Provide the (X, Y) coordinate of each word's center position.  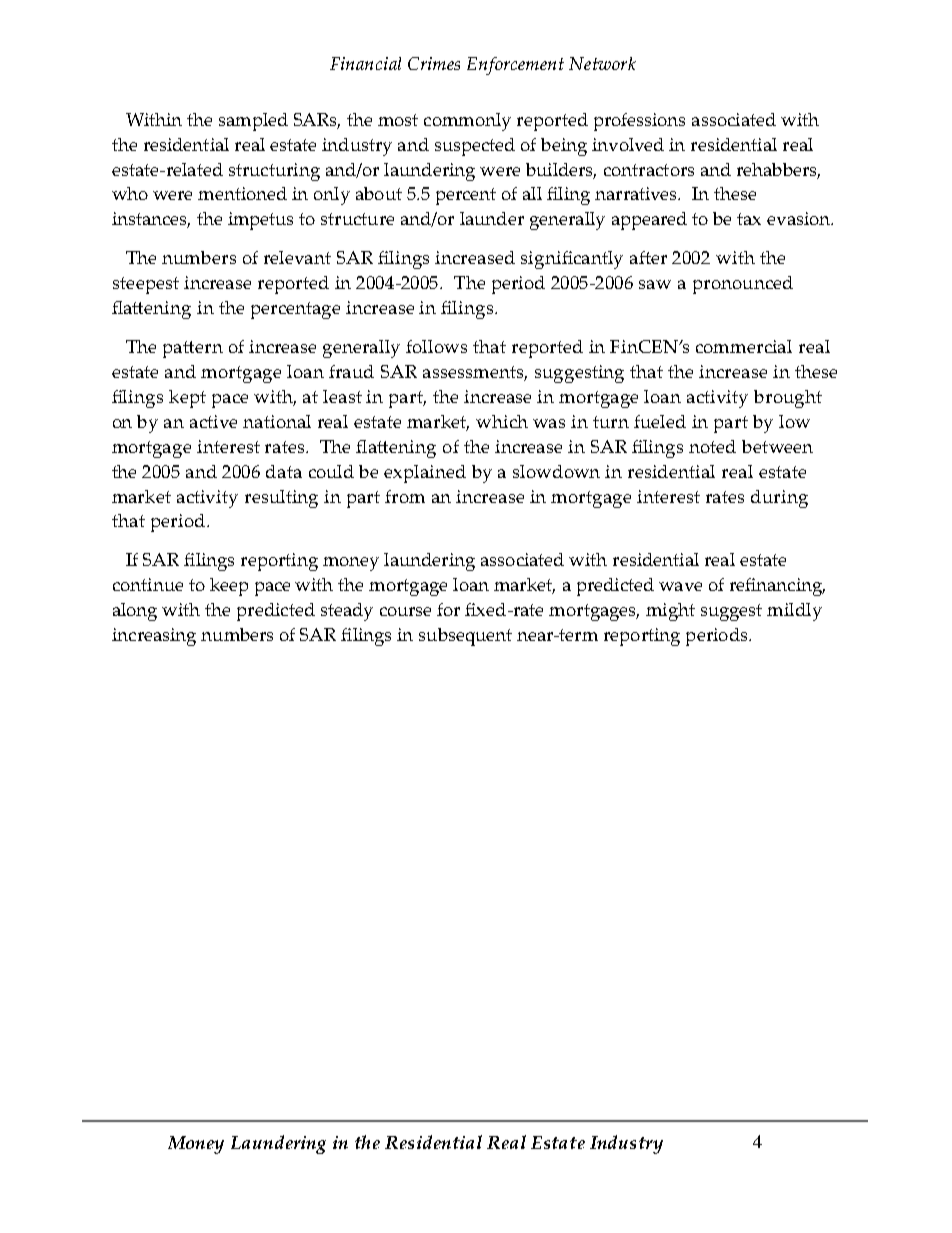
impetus (260, 221)
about (379, 193)
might (670, 612)
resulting (281, 499)
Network (602, 63)
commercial (744, 346)
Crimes (434, 63)
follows (436, 346)
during (779, 499)
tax (749, 219)
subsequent (465, 637)
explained (425, 474)
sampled (253, 122)
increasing (154, 637)
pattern (193, 349)
